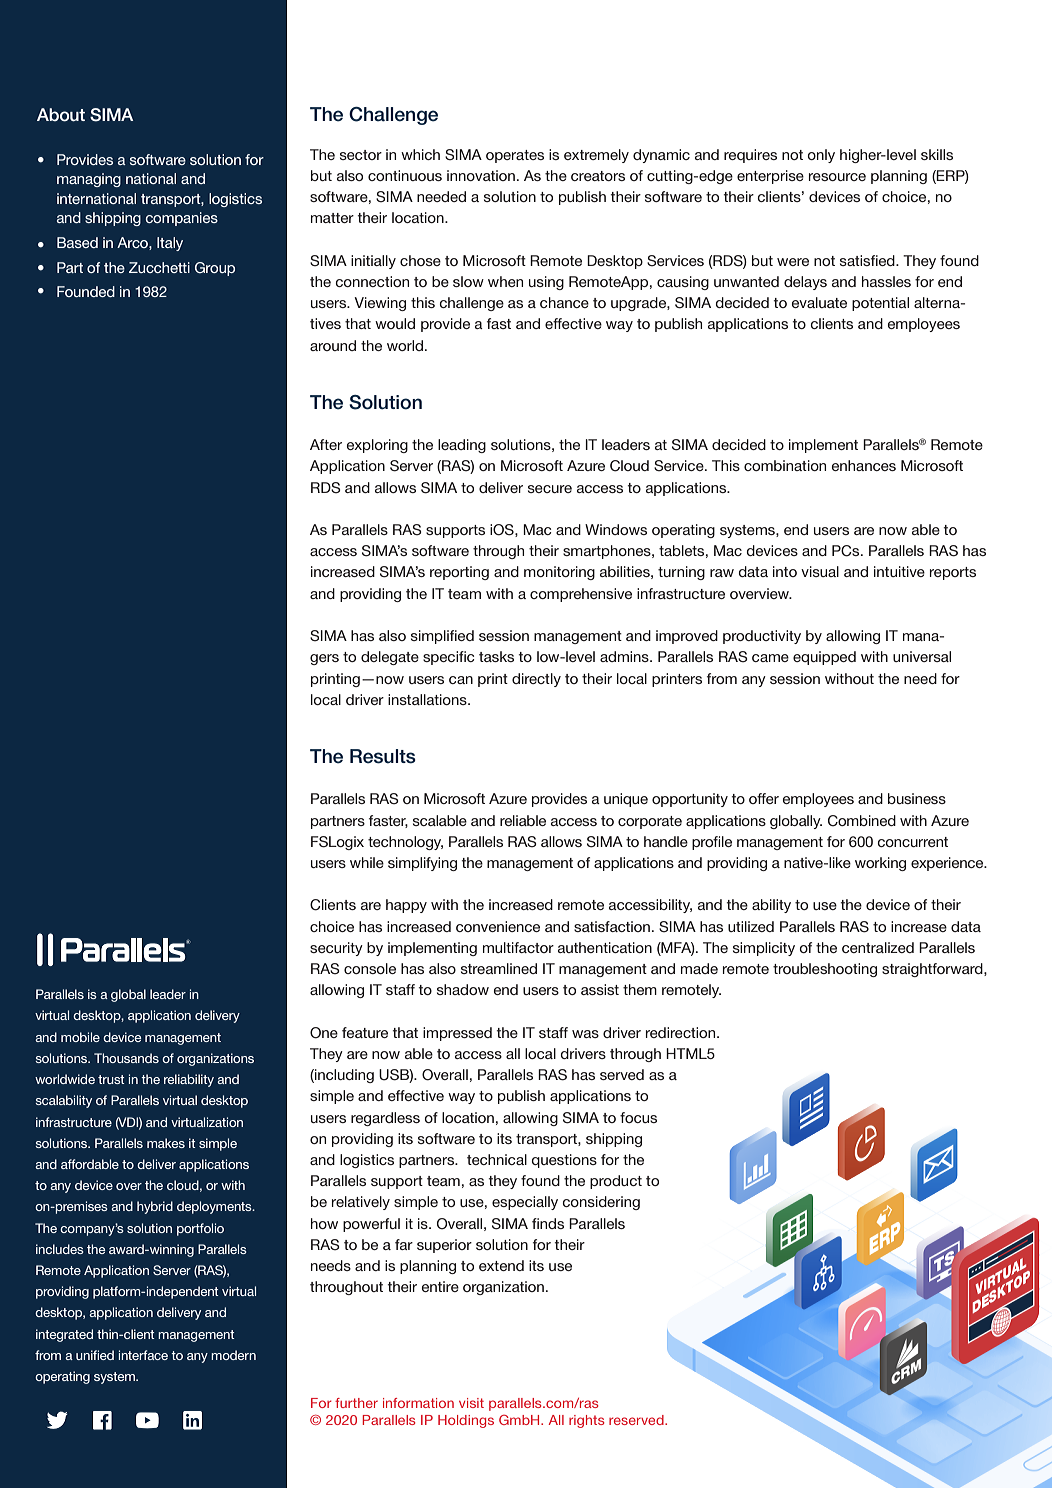 The image size is (1052, 1488). What do you see at coordinates (880, 864) in the image?
I see `working` at bounding box center [880, 864].
